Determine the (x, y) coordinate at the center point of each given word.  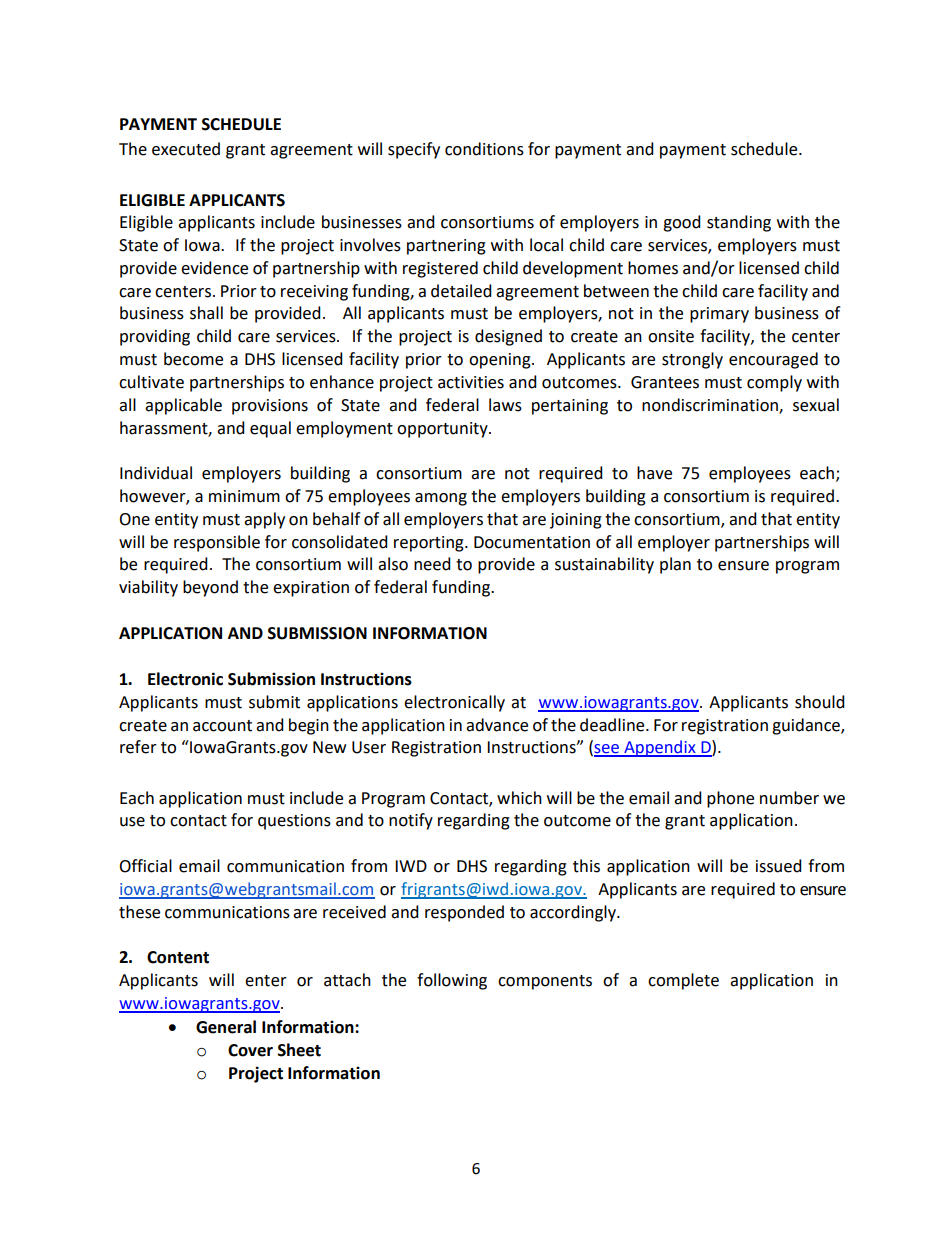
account (222, 726)
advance (497, 725)
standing (739, 223)
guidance (807, 726)
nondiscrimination (711, 405)
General (226, 1027)
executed (186, 149)
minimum (244, 496)
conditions (484, 149)
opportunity (443, 430)
